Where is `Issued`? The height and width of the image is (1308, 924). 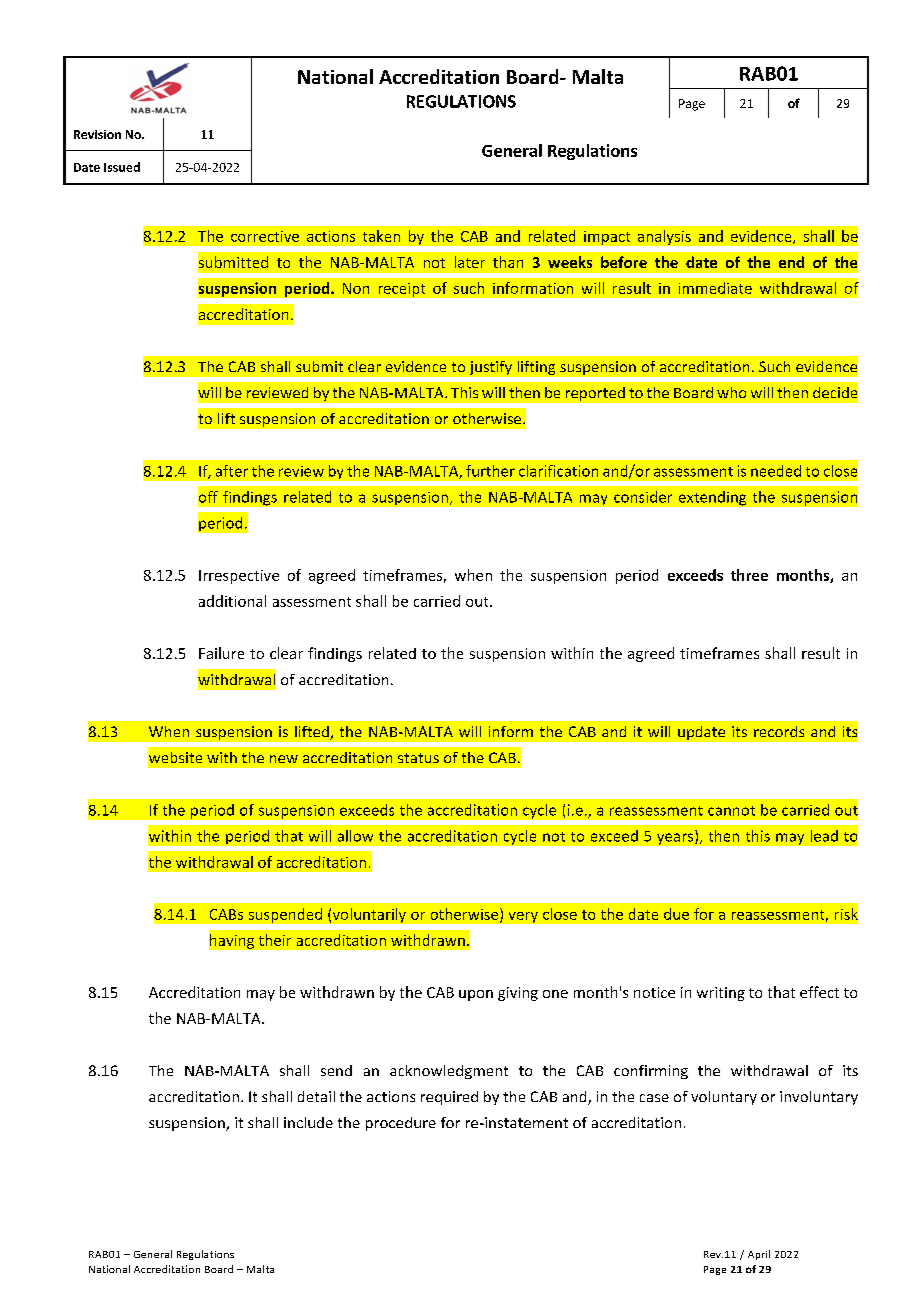 Issued is located at coordinates (122, 167).
